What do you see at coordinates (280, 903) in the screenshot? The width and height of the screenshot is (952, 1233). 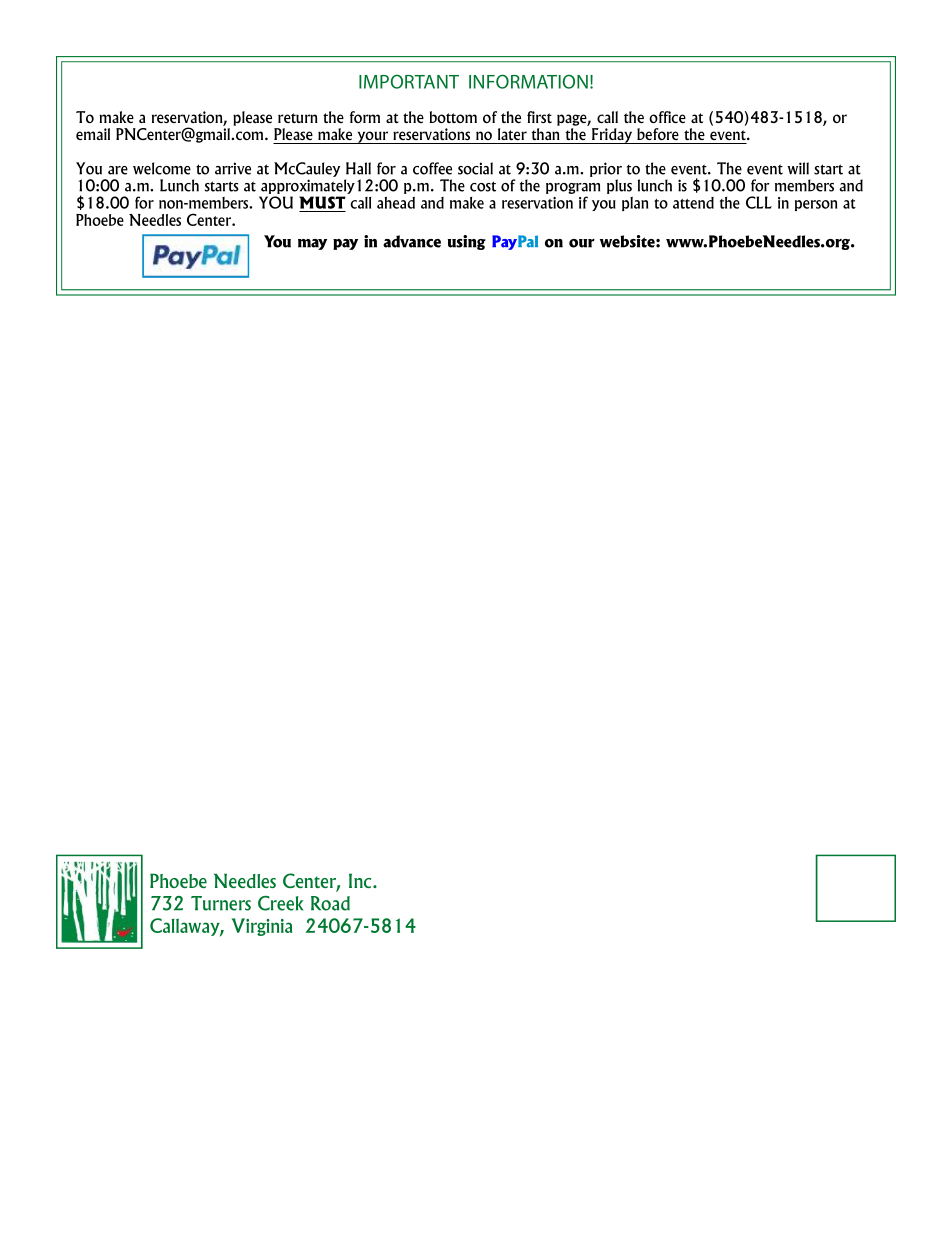 I see `Creek` at bounding box center [280, 903].
